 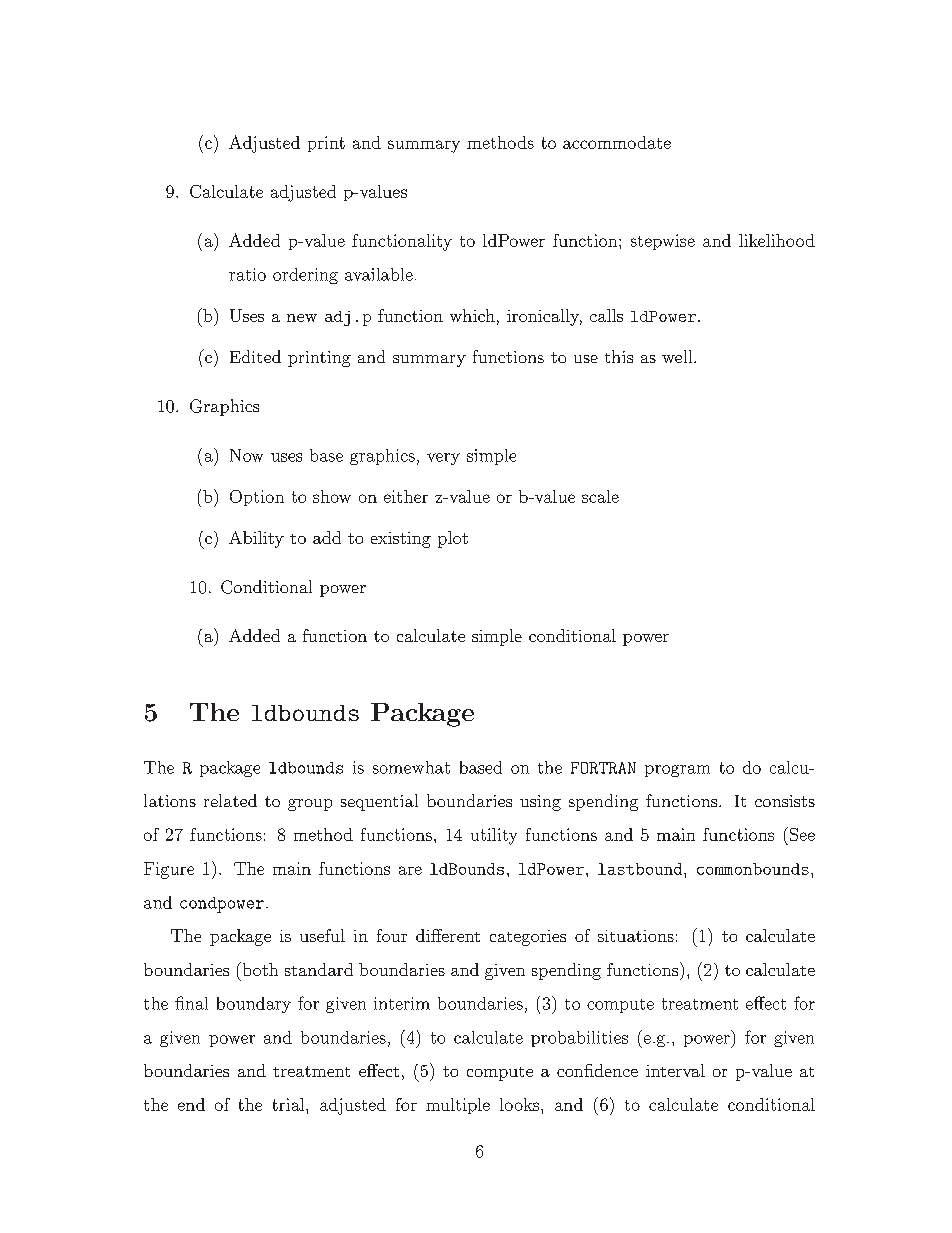 I want to click on accommodate, so click(x=617, y=142).
